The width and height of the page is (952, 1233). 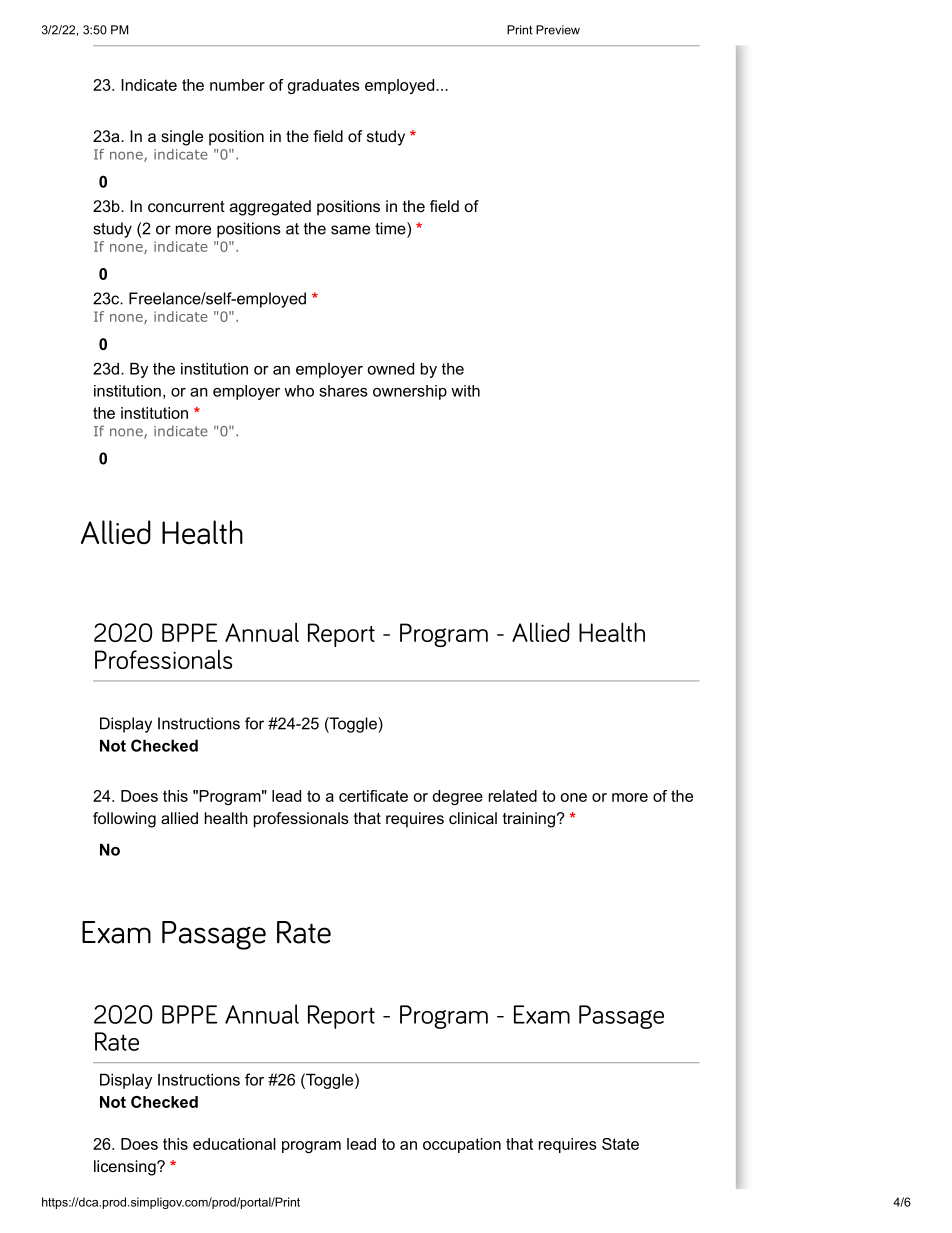 What do you see at coordinates (324, 86) in the page?
I see `graduates` at bounding box center [324, 86].
